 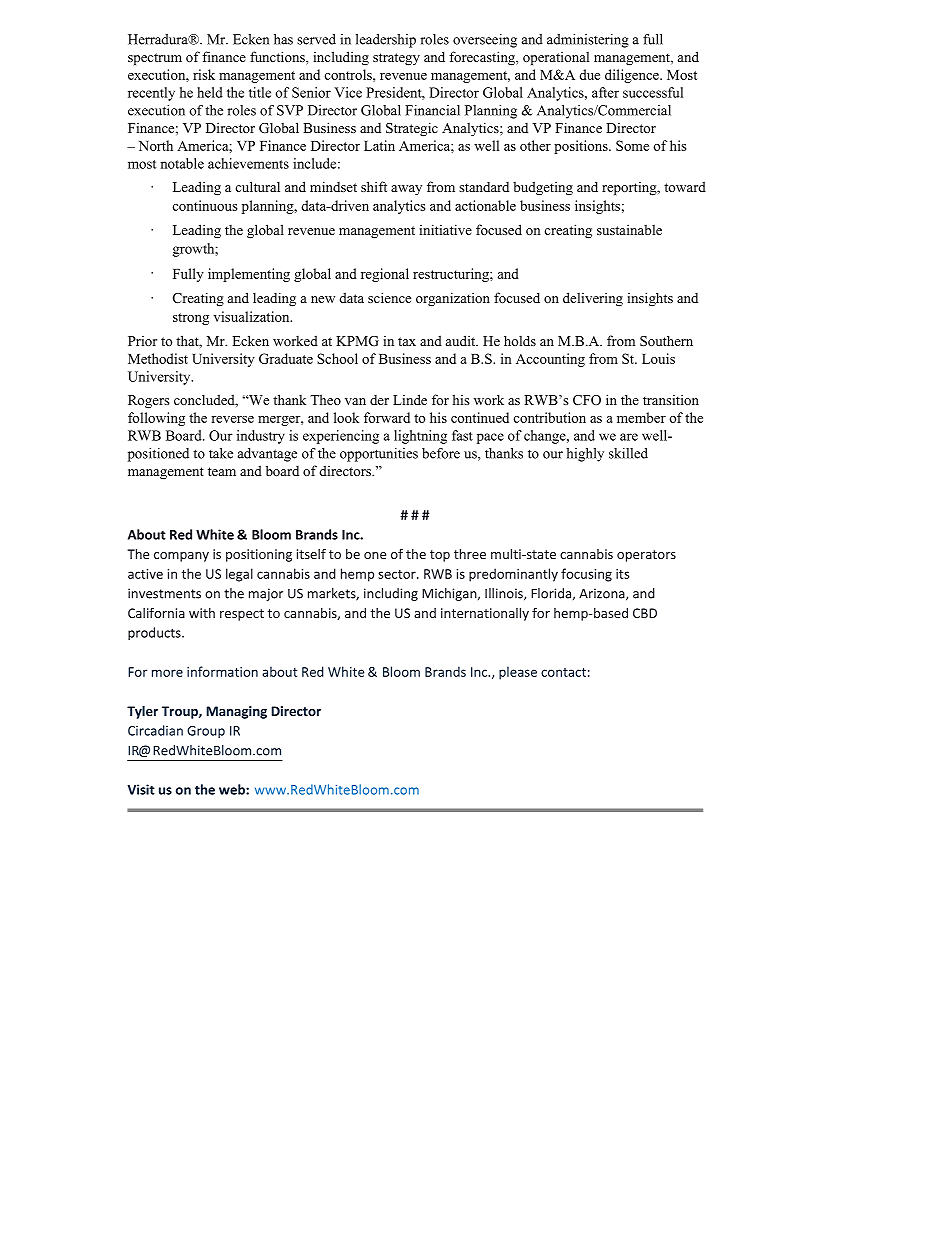 What do you see at coordinates (629, 229) in the document?
I see `sustainable` at bounding box center [629, 229].
